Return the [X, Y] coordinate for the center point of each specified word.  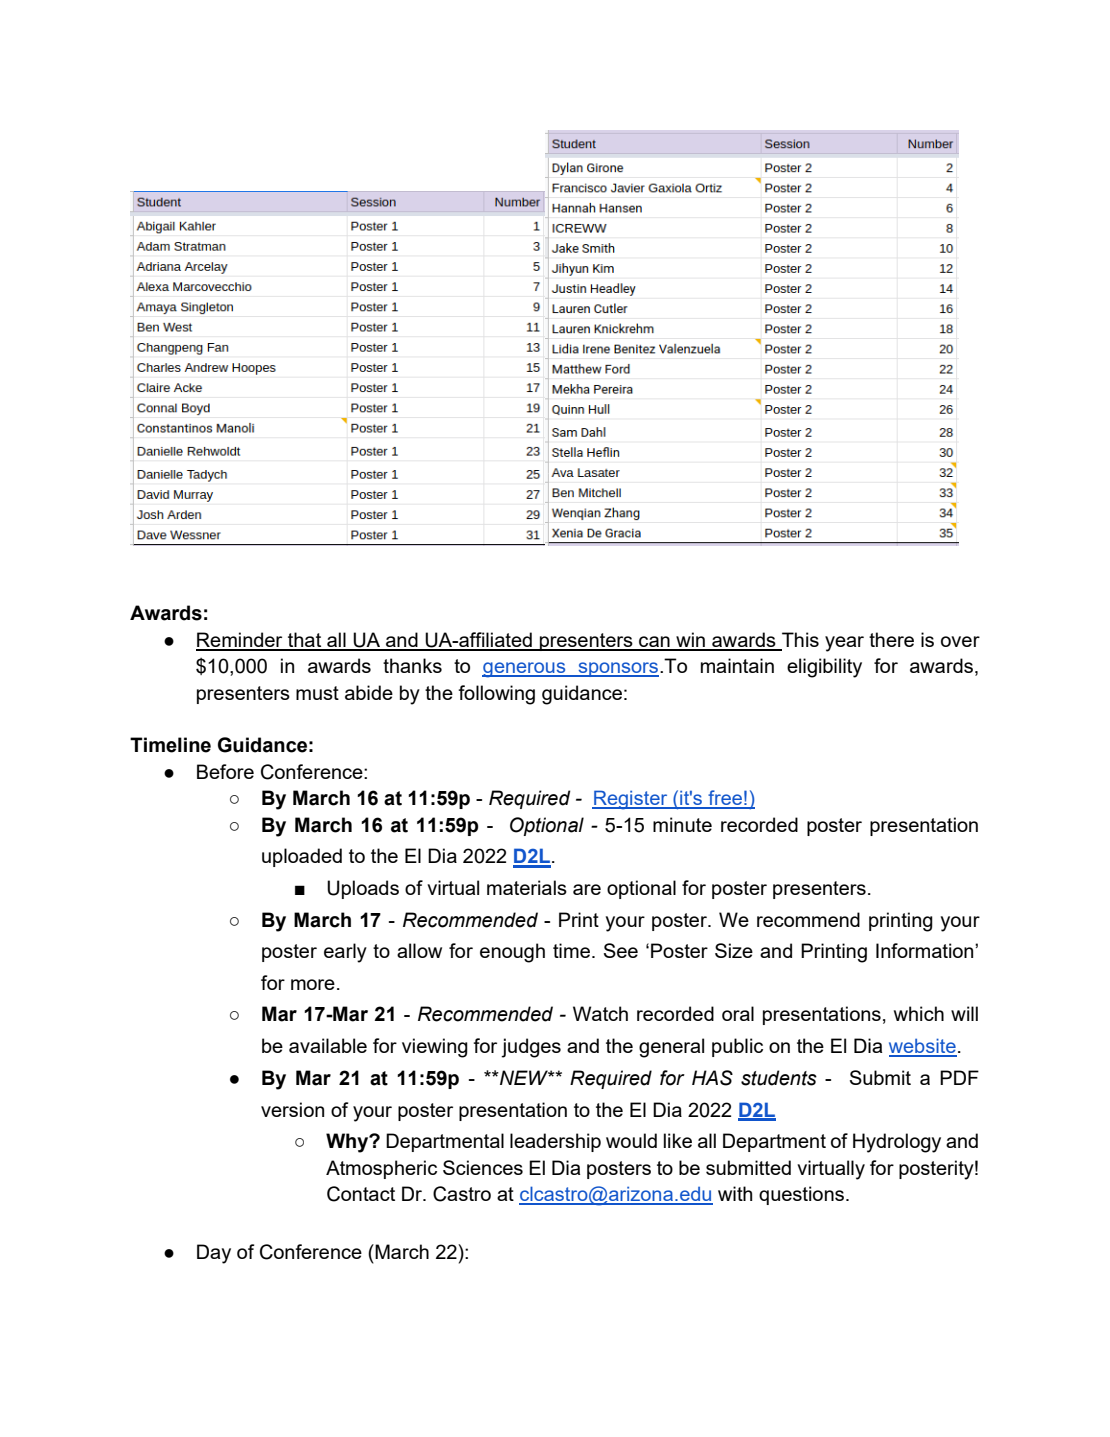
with [735, 1193]
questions [801, 1195]
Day [214, 1254]
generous [525, 670]
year [844, 644]
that [305, 641]
